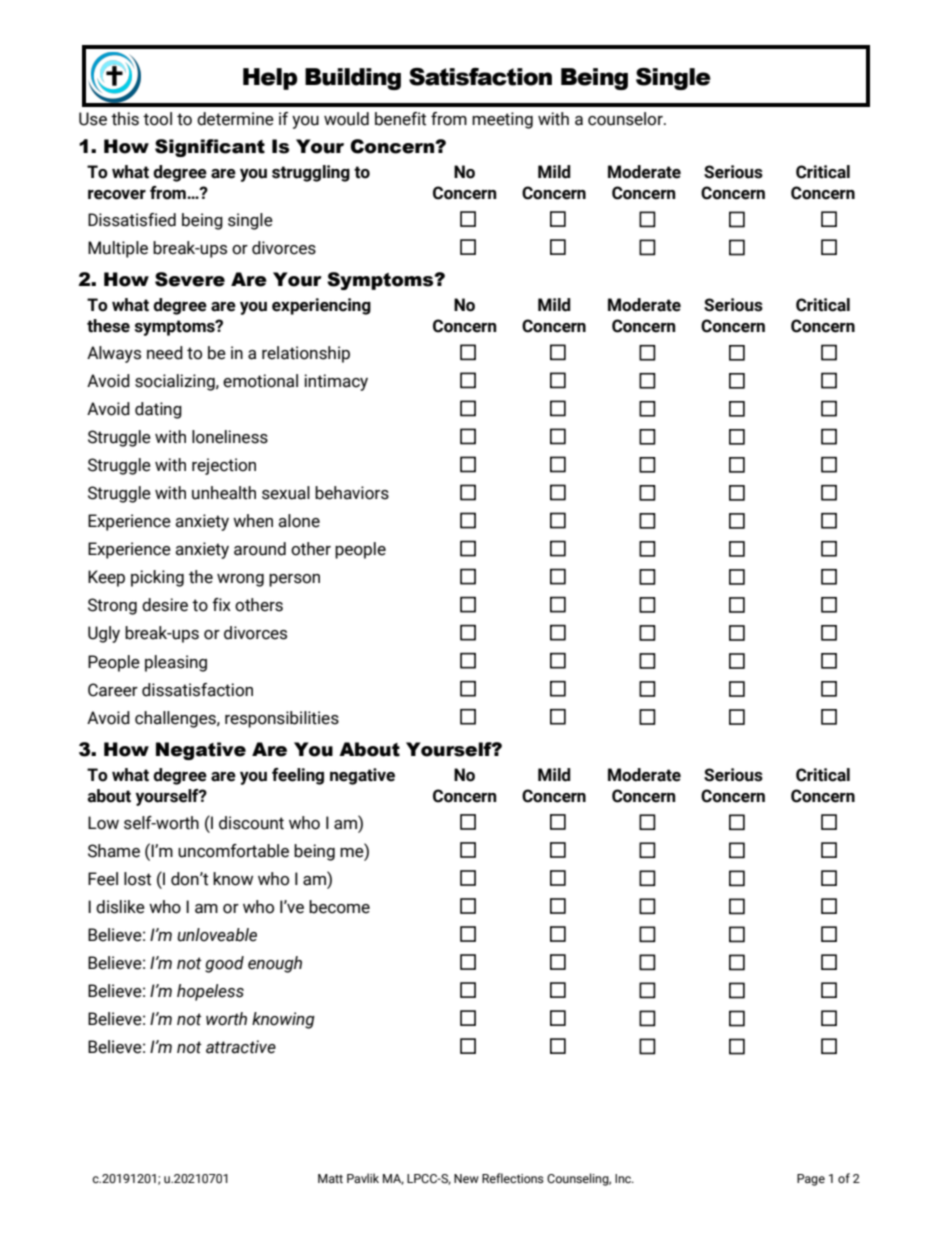 This screenshot has width=952, height=1233. I want to click on tool, so click(157, 119).
